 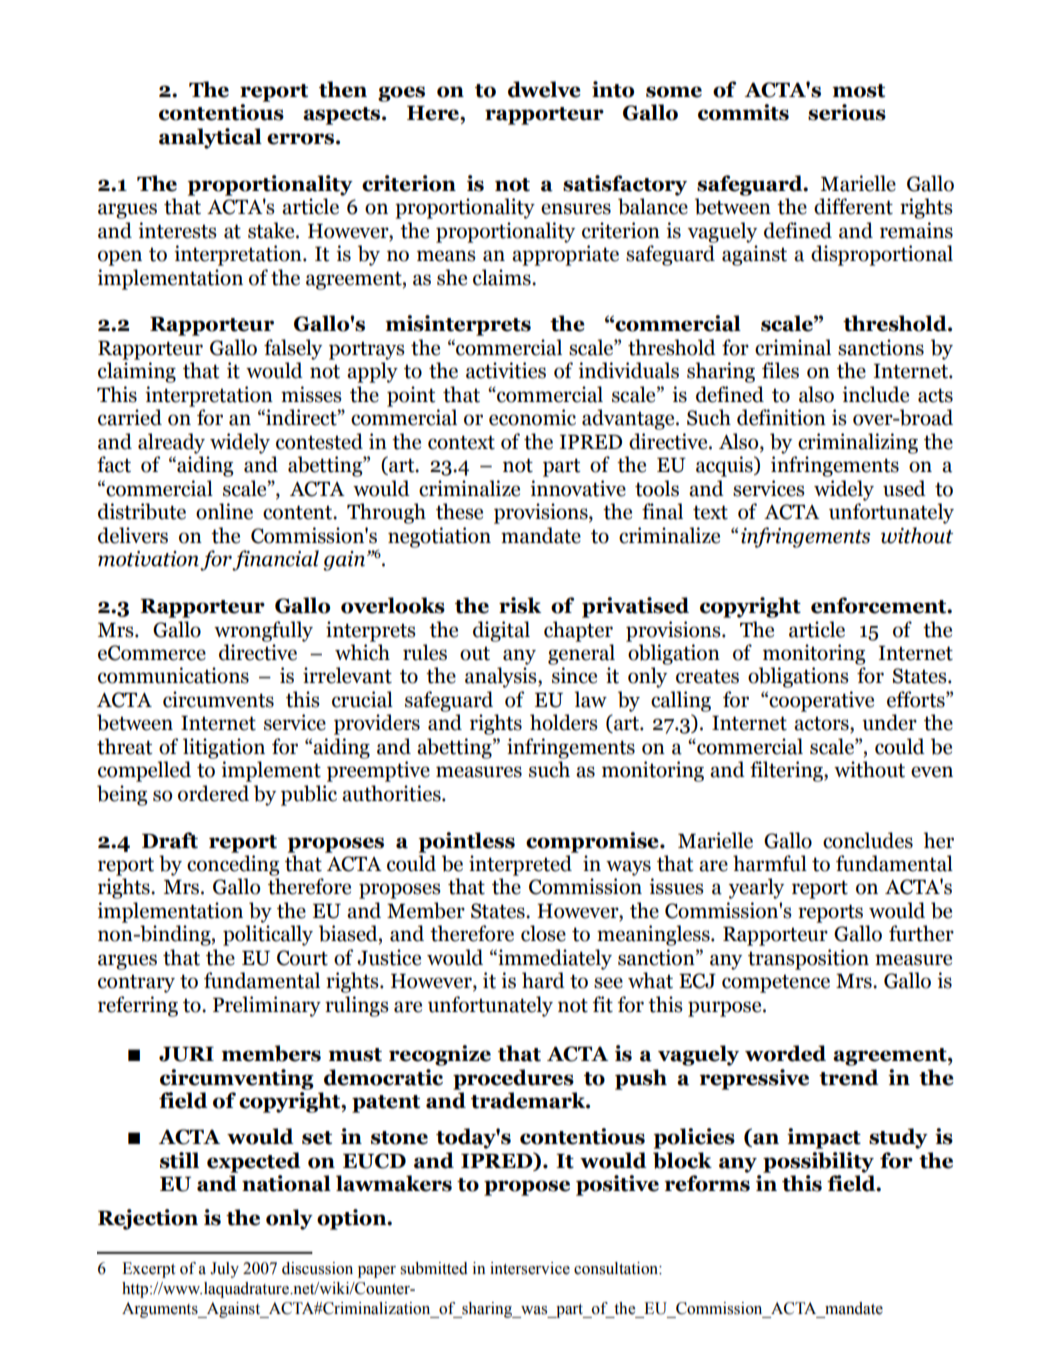 What do you see at coordinates (224, 511) in the image?
I see `online` at bounding box center [224, 511].
